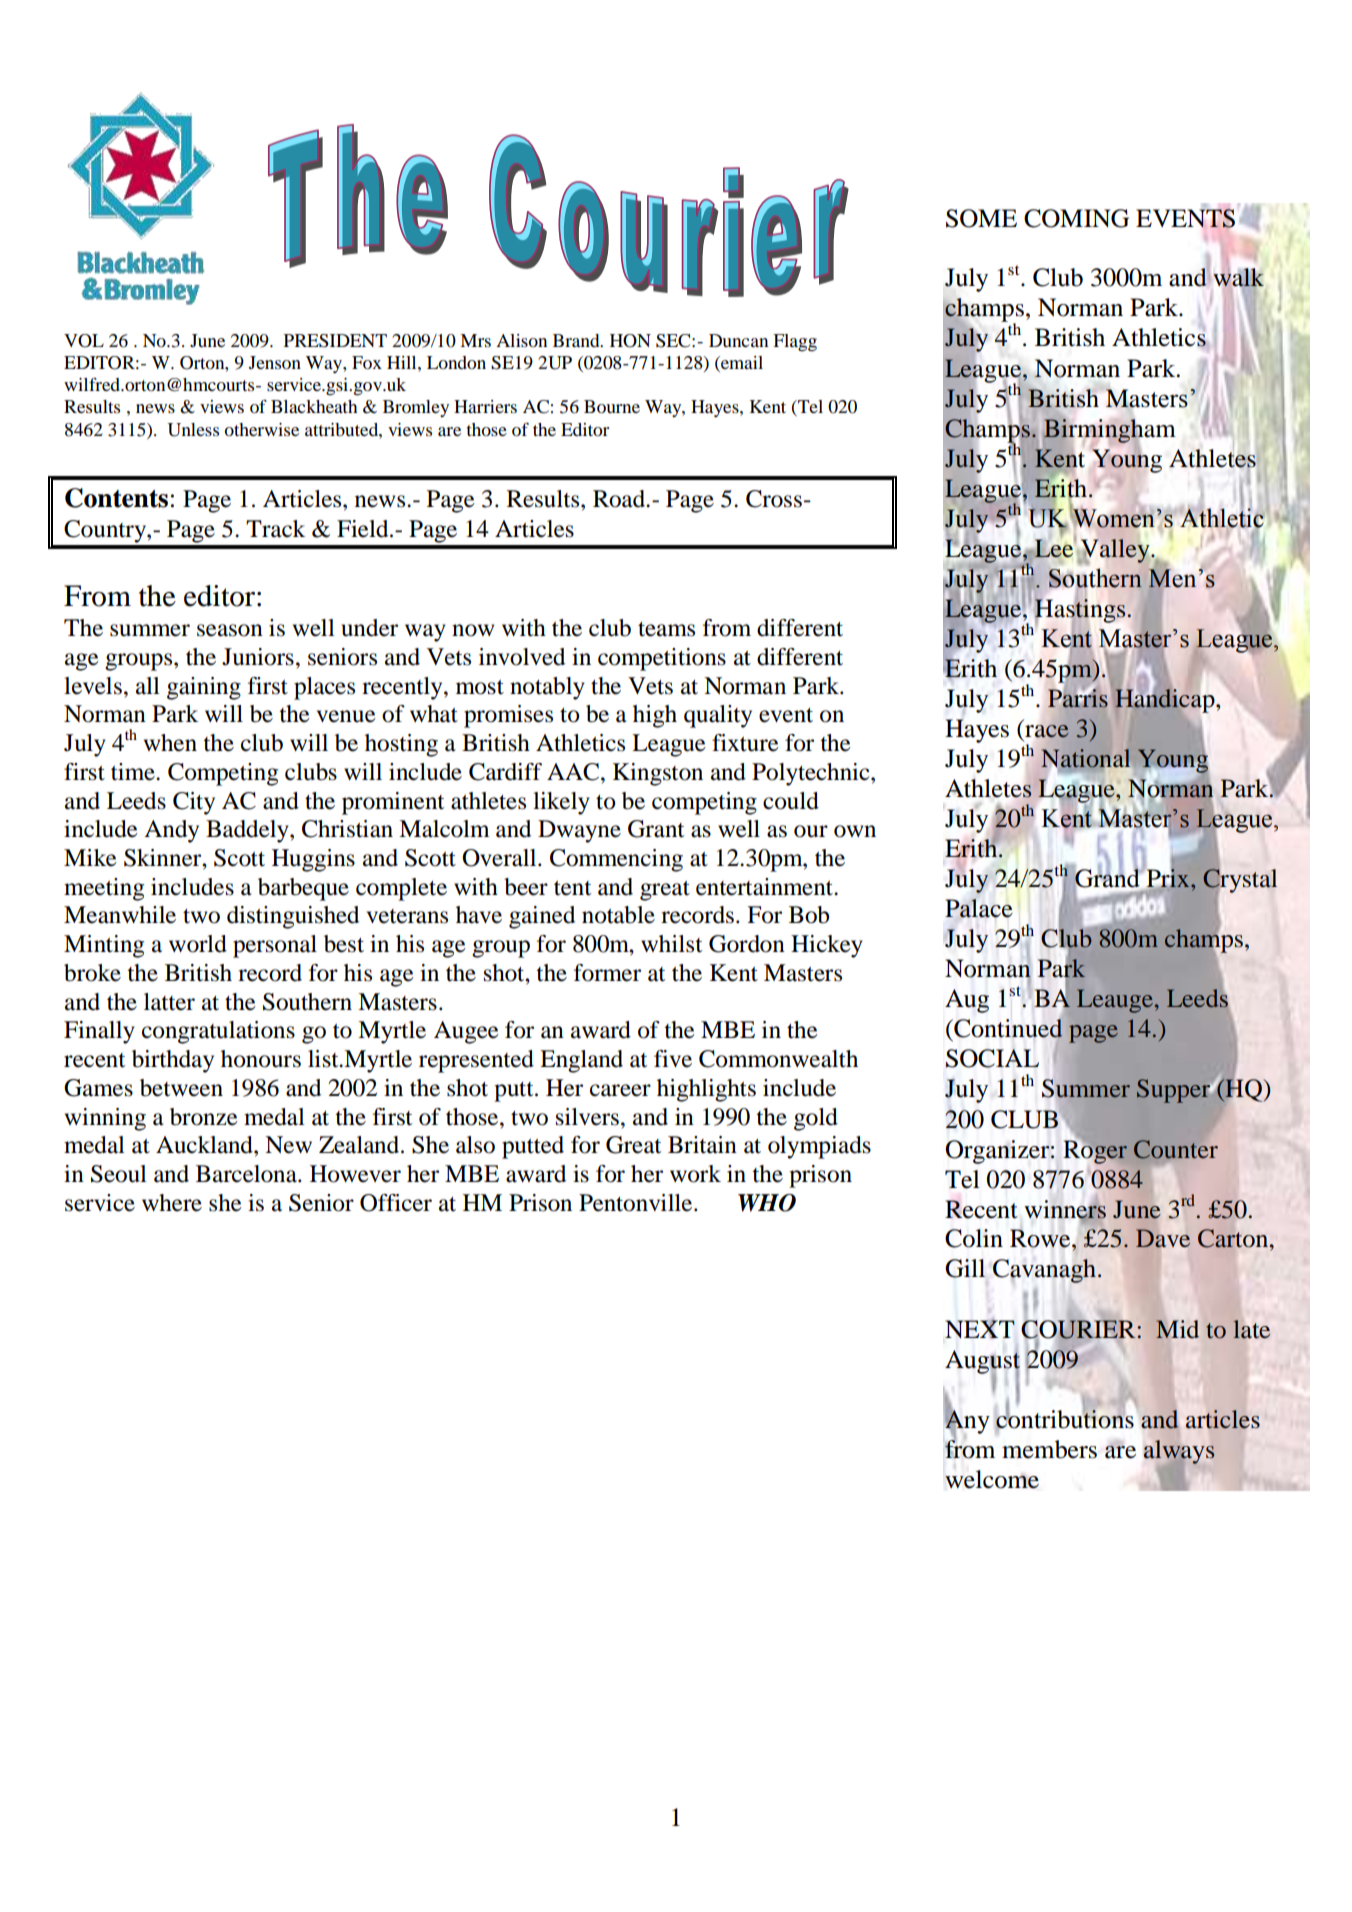  What do you see at coordinates (172, 1203) in the screenshot?
I see `where` at bounding box center [172, 1203].
